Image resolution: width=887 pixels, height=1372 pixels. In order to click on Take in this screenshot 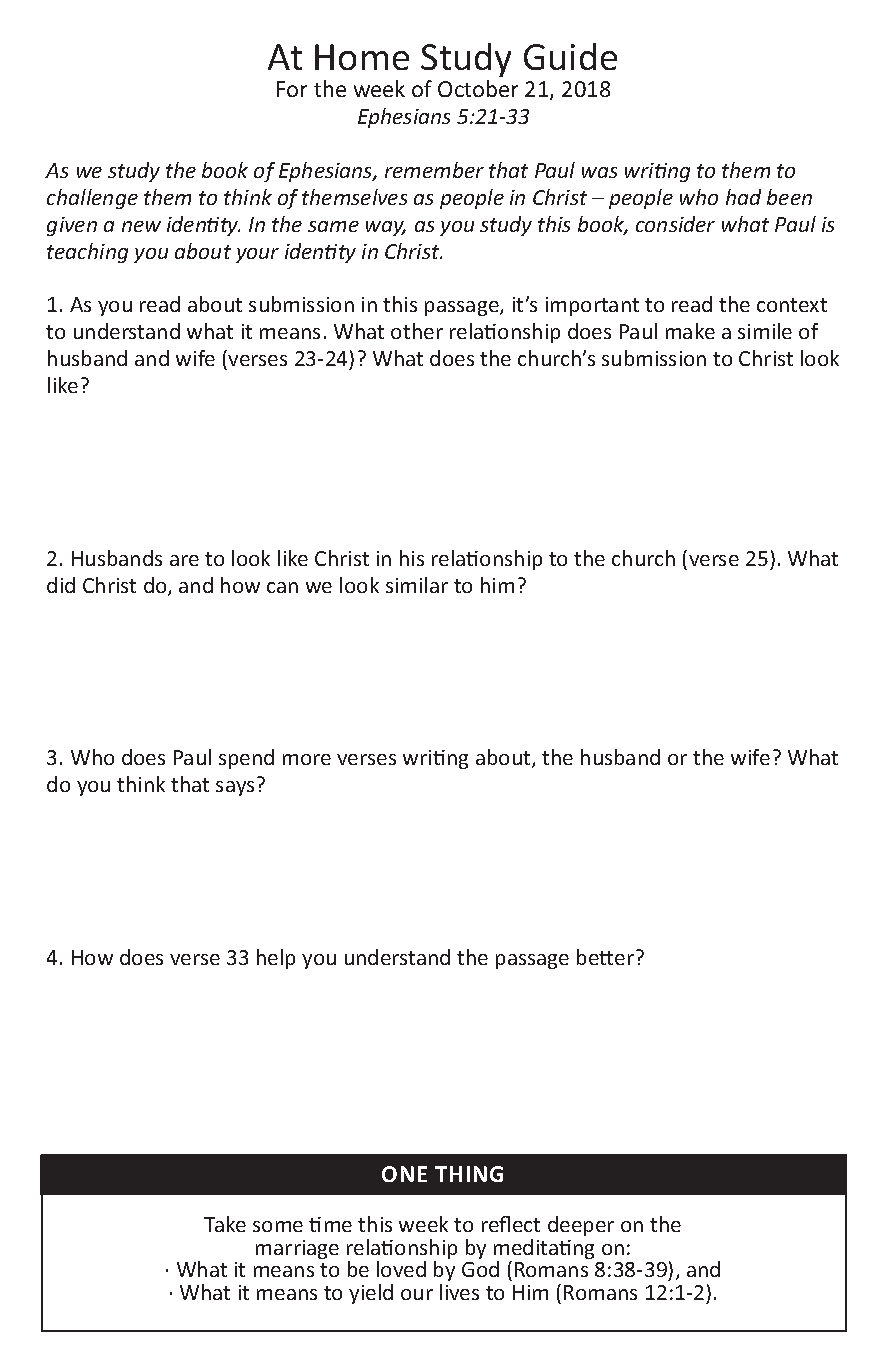, I will do `click(225, 1224)`.
